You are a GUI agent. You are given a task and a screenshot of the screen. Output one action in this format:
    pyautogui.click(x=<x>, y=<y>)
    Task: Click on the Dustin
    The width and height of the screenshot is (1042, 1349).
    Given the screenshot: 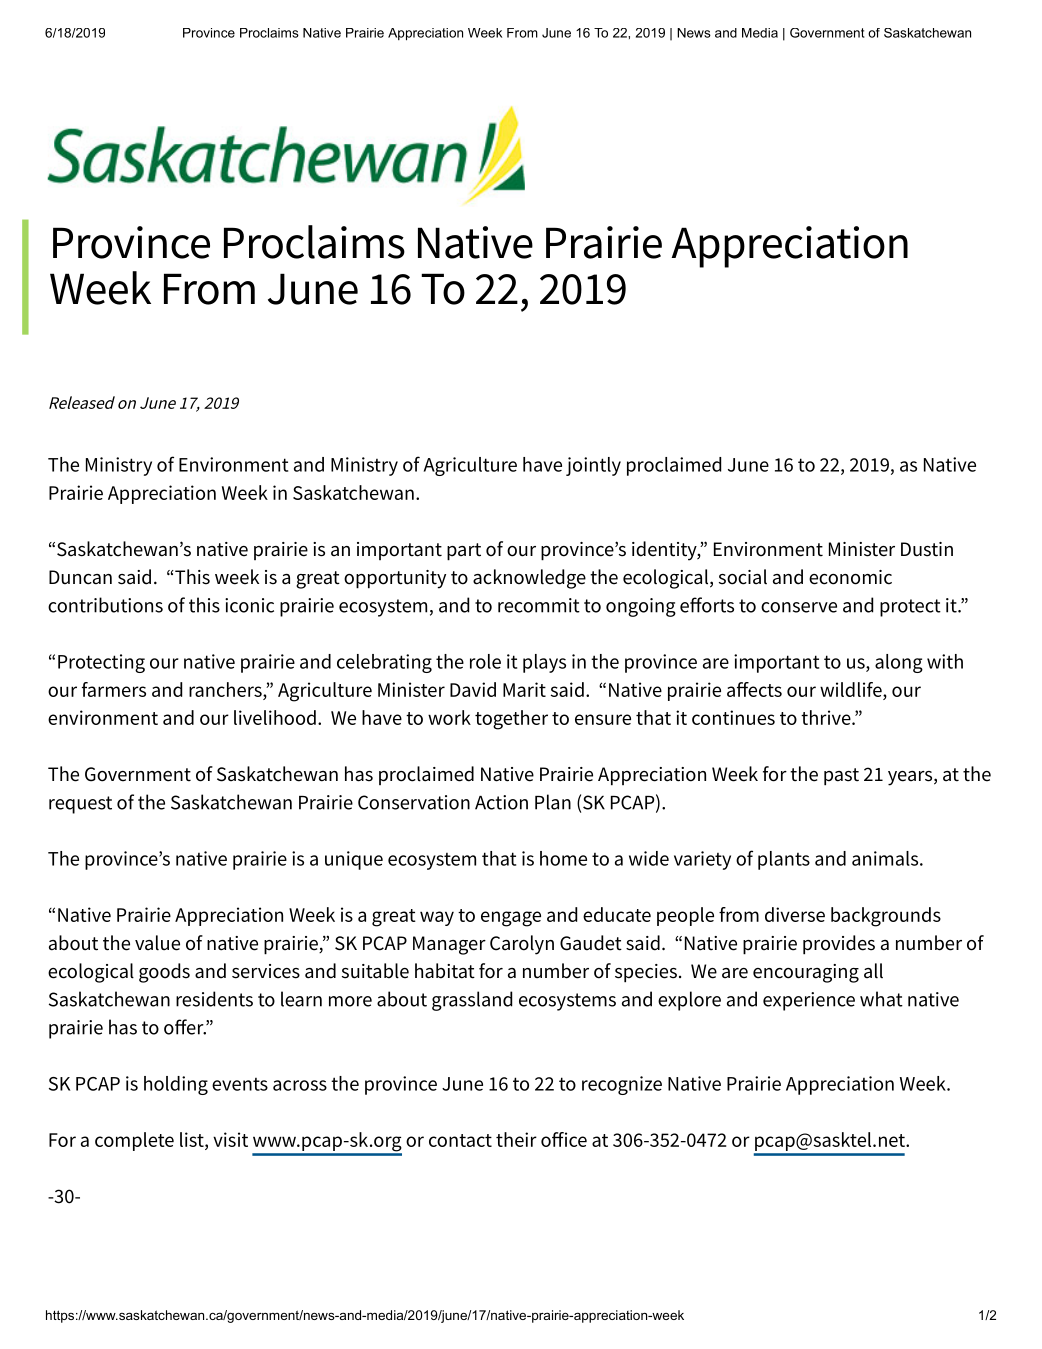 What is the action you would take?
    pyautogui.click(x=927, y=549)
